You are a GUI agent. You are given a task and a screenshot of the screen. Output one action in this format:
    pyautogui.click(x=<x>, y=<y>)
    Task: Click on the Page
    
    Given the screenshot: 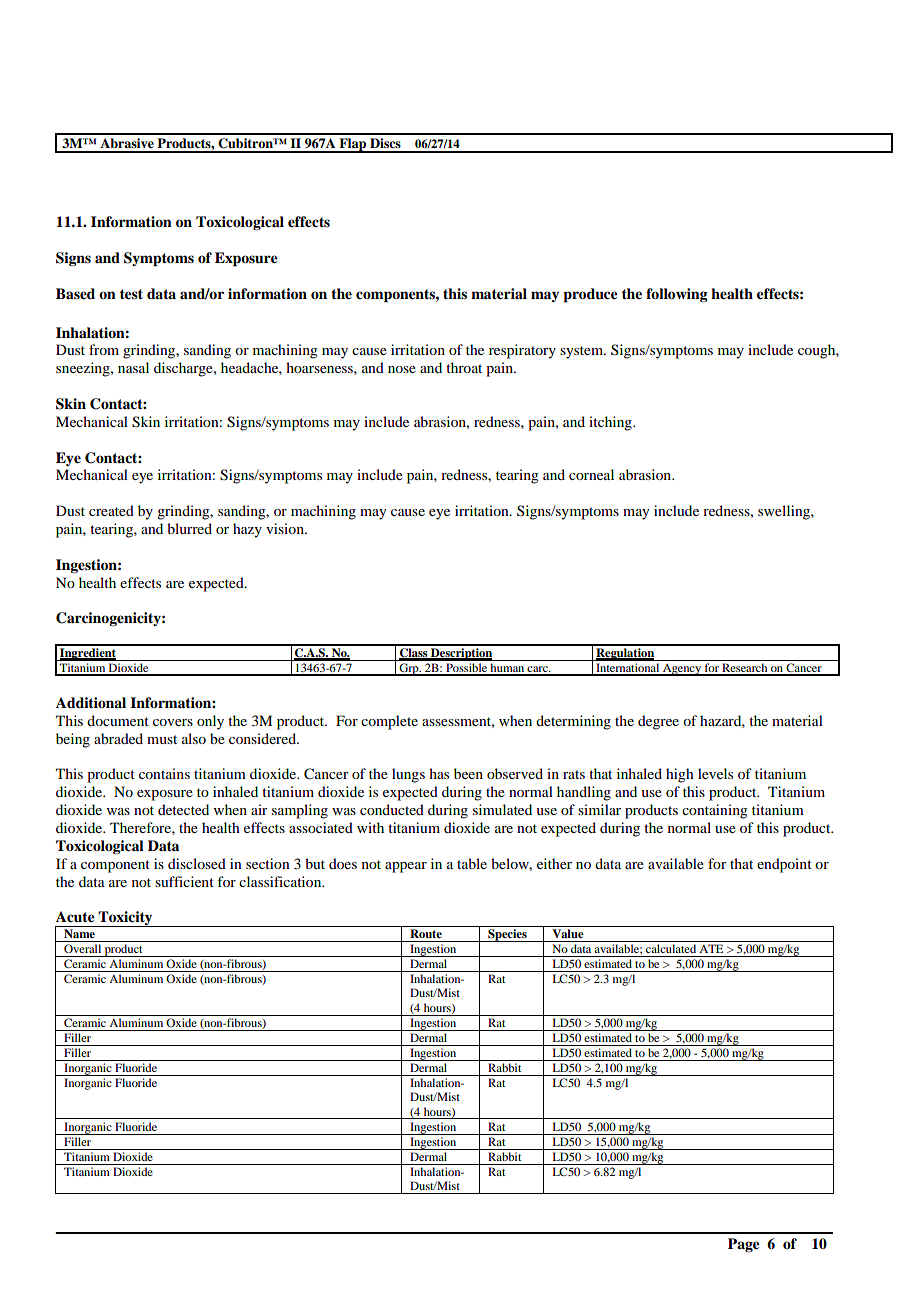 What is the action you would take?
    pyautogui.click(x=744, y=1245)
